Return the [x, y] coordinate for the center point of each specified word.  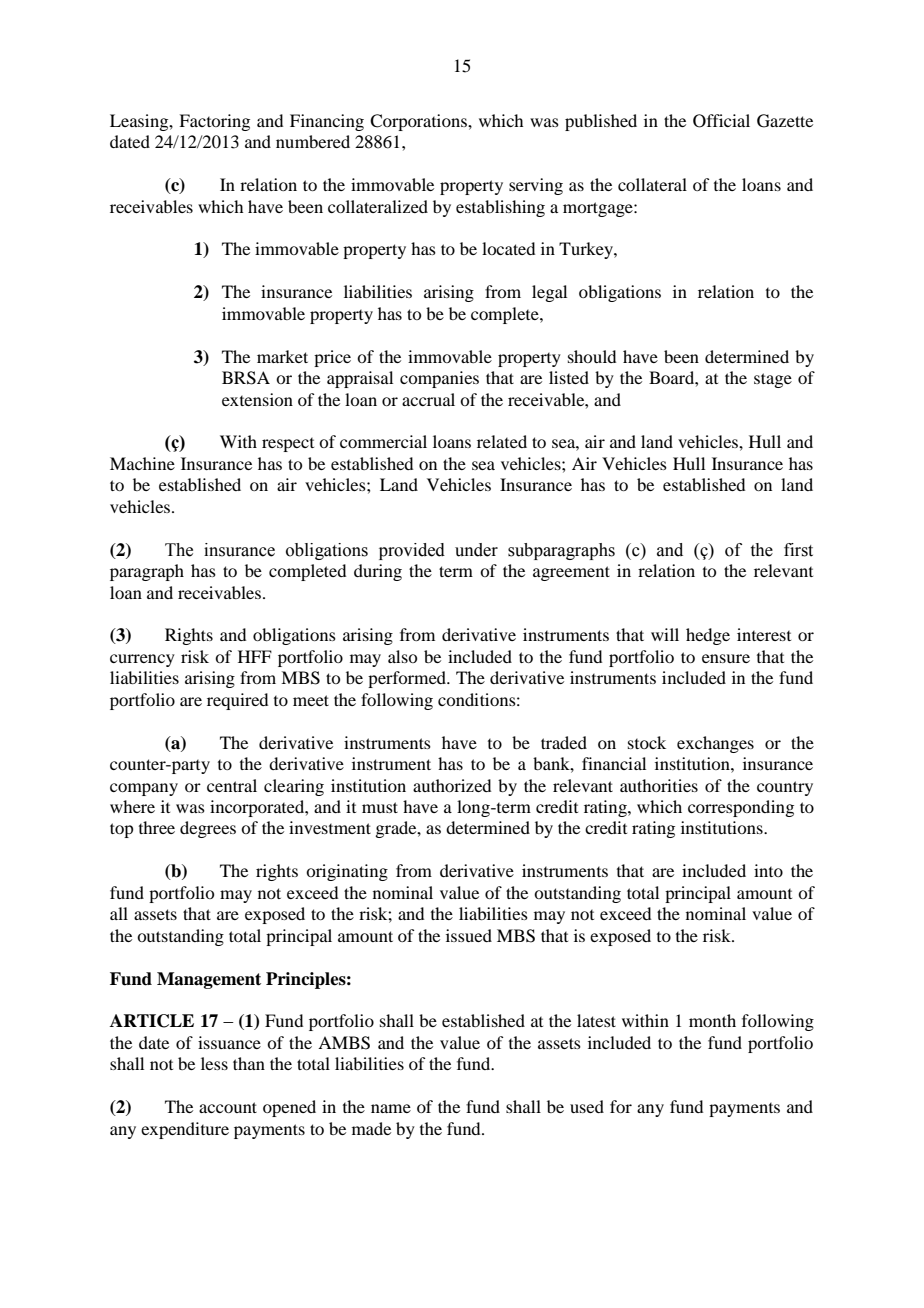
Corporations [419, 122]
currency [142, 660]
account [228, 1107]
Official [721, 121]
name [391, 1108]
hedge [708, 636]
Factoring [214, 122]
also [402, 656]
